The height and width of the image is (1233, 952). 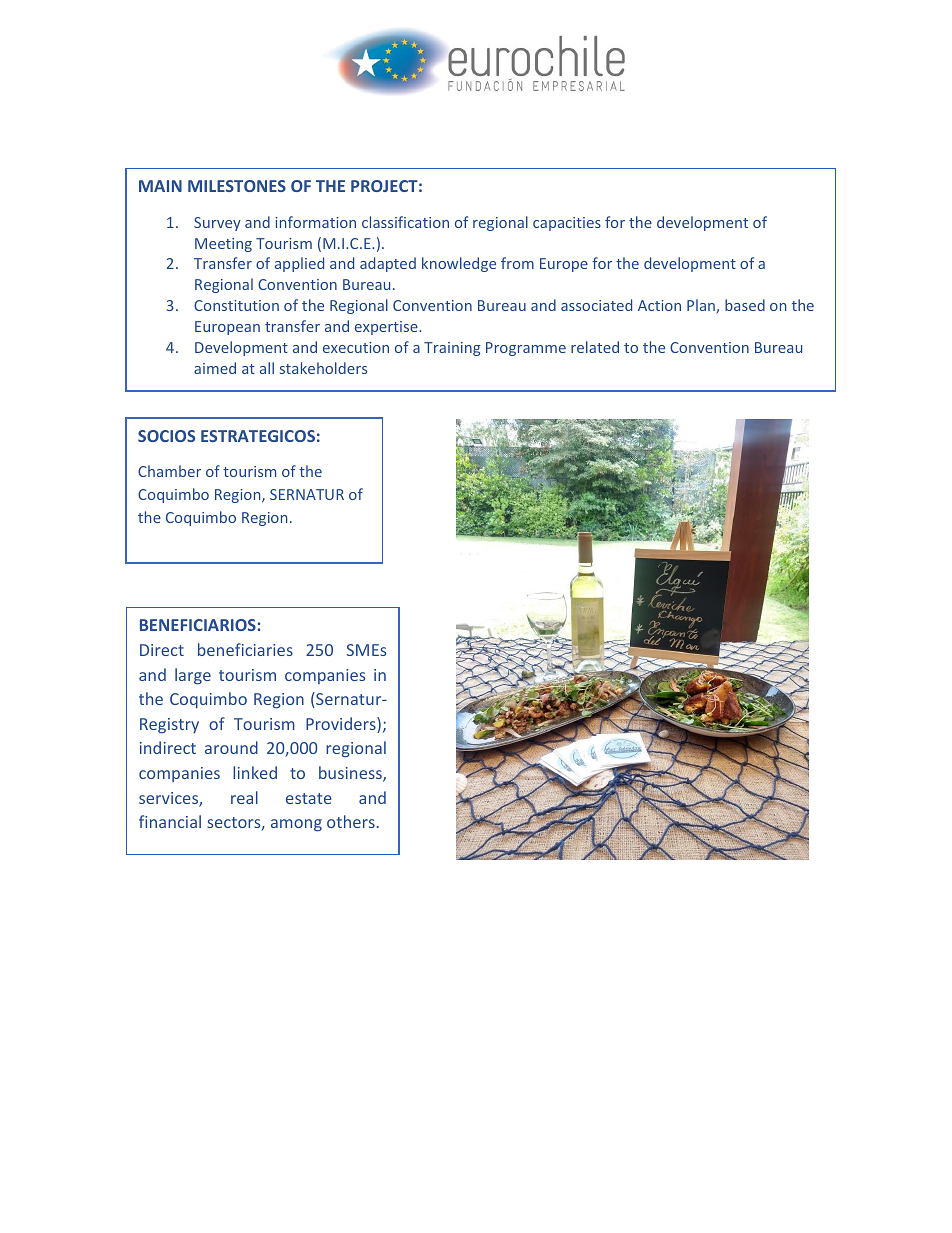 I want to click on classification, so click(x=405, y=222).
